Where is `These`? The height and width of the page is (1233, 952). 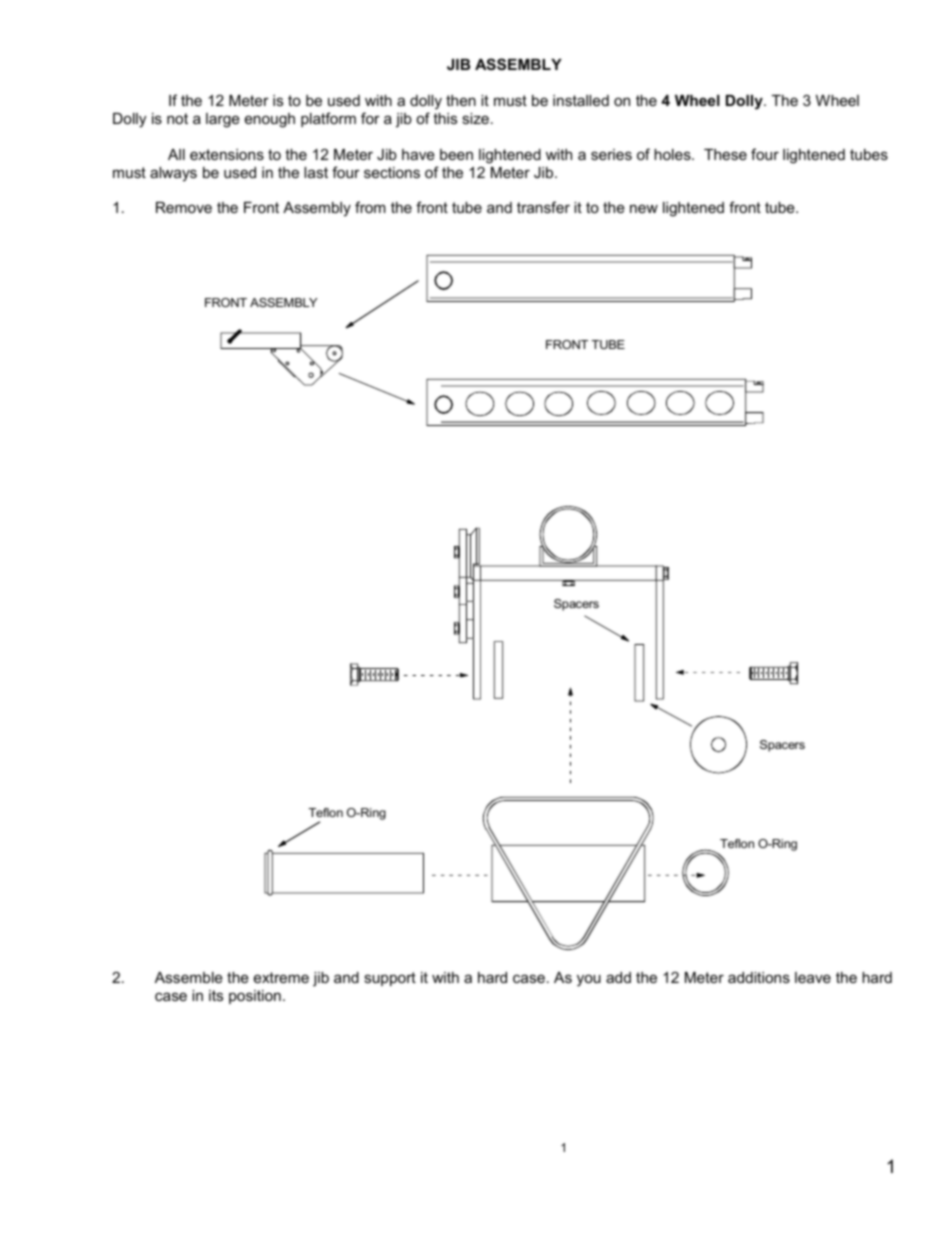 These is located at coordinates (725, 154).
